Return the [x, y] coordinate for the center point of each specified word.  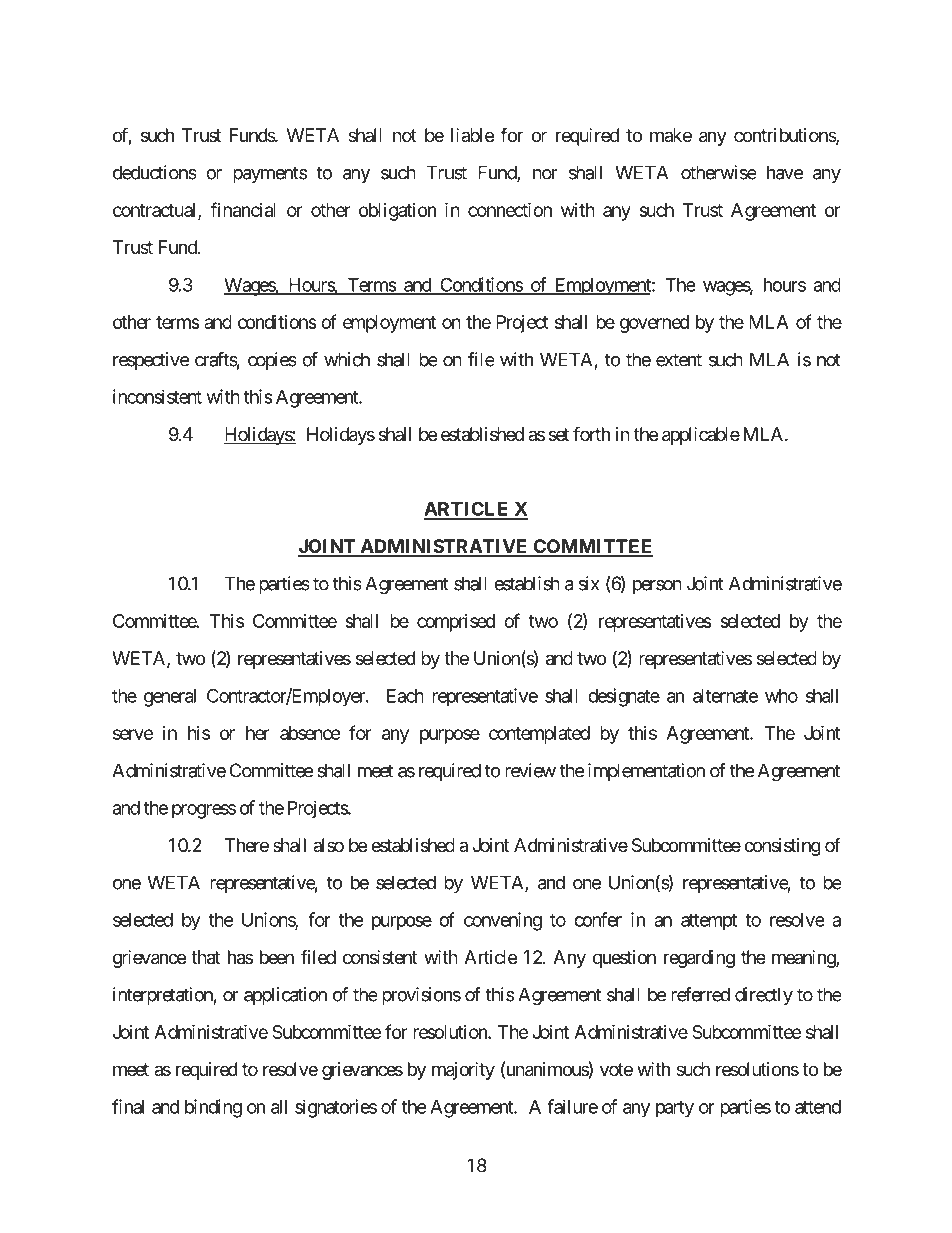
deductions [155, 172]
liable [472, 135]
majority [463, 1071]
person [657, 587]
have [785, 172]
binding [213, 1108]
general [170, 698]
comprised [456, 623]
